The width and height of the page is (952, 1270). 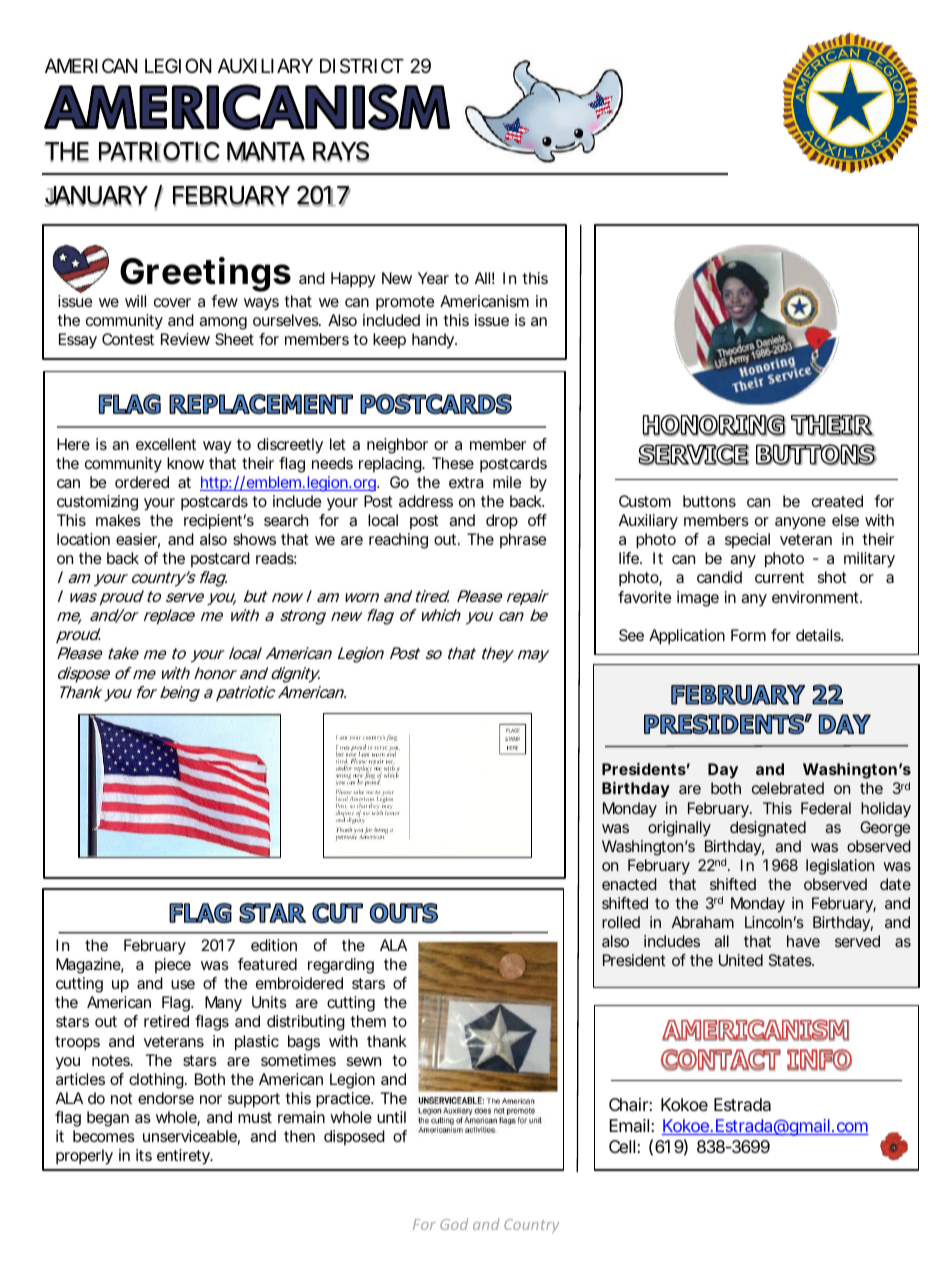 I want to click on These, so click(x=453, y=463).
